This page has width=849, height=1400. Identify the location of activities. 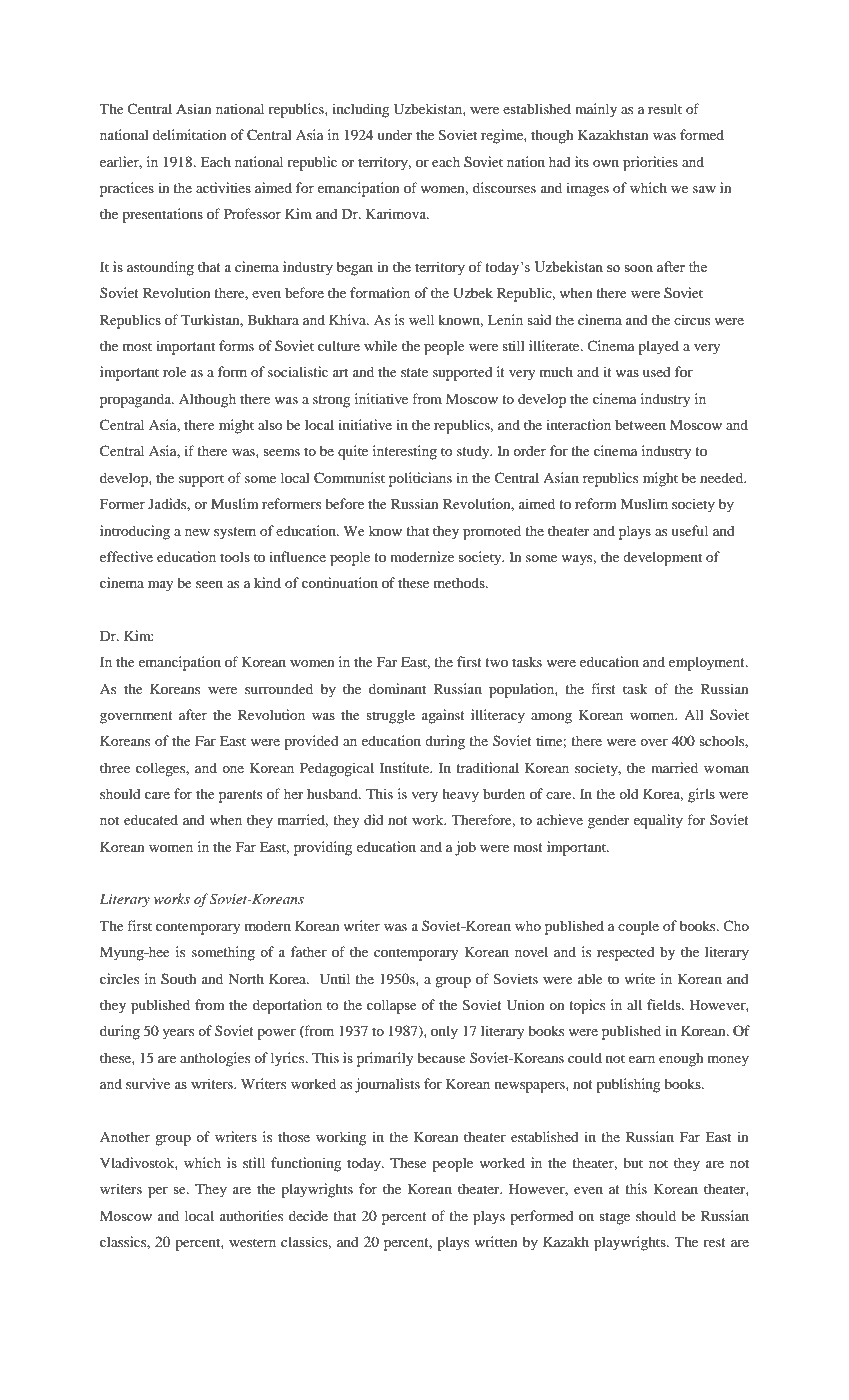
(223, 187).
